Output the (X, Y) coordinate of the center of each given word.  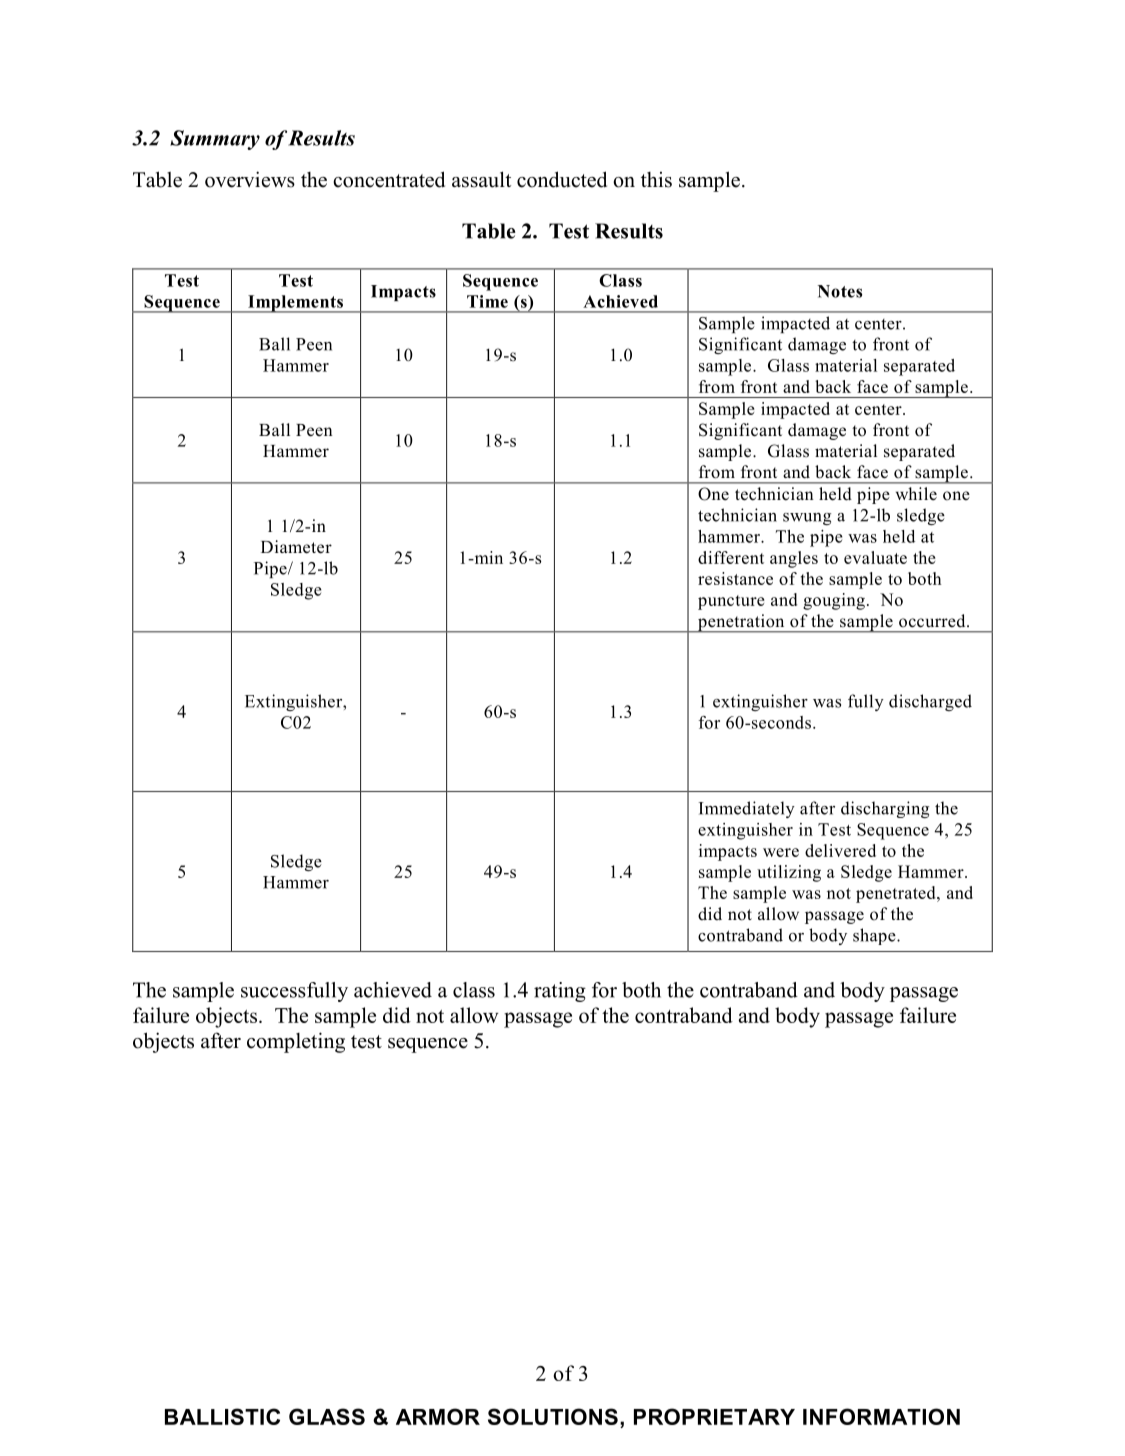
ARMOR (438, 1416)
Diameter (296, 547)
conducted (562, 179)
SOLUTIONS (553, 1416)
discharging (885, 809)
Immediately (747, 809)
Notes (840, 291)
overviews (250, 179)
